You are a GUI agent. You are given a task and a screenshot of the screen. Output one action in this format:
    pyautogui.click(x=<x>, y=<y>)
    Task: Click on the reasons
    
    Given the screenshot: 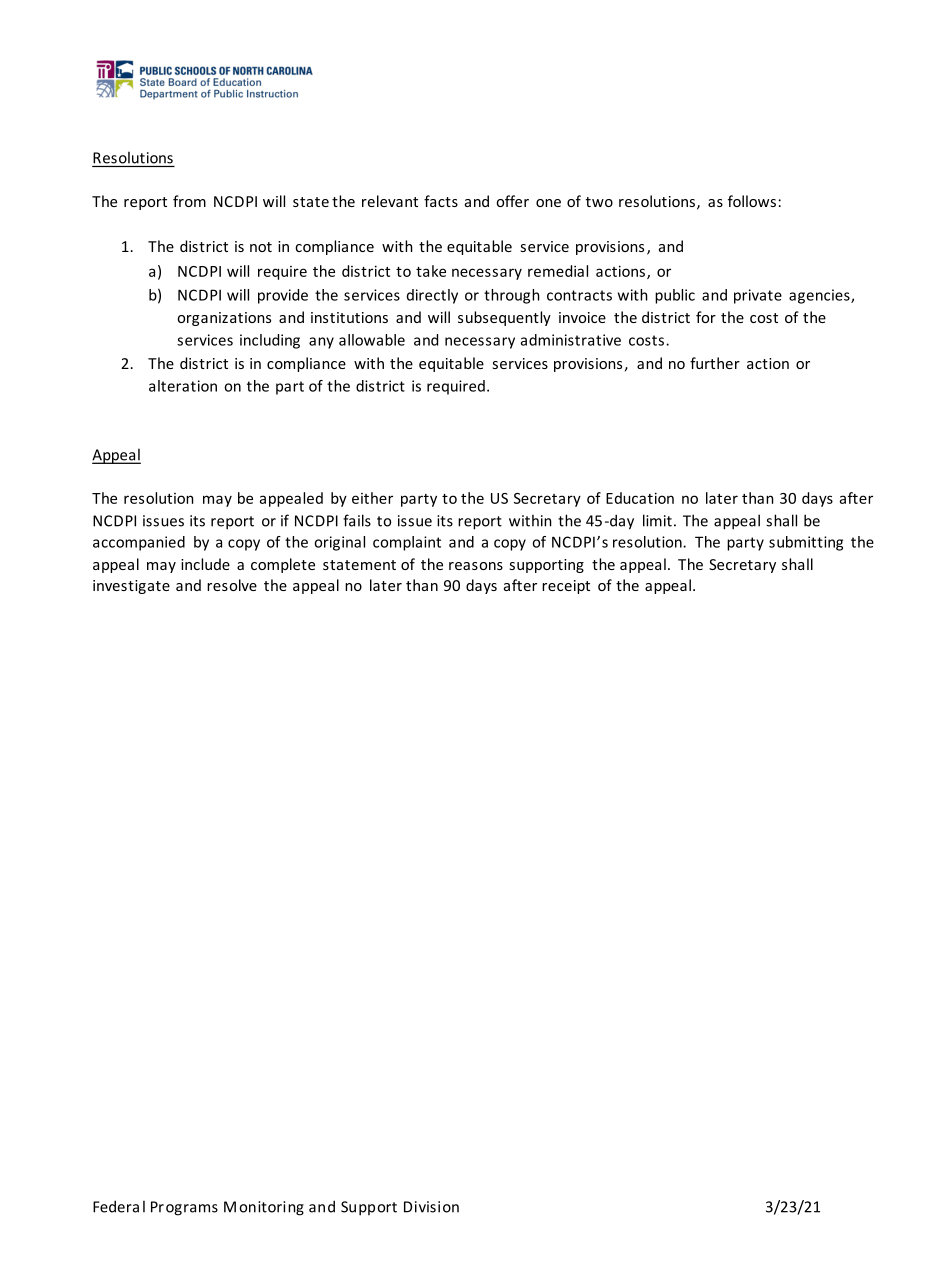 What is the action you would take?
    pyautogui.click(x=476, y=566)
